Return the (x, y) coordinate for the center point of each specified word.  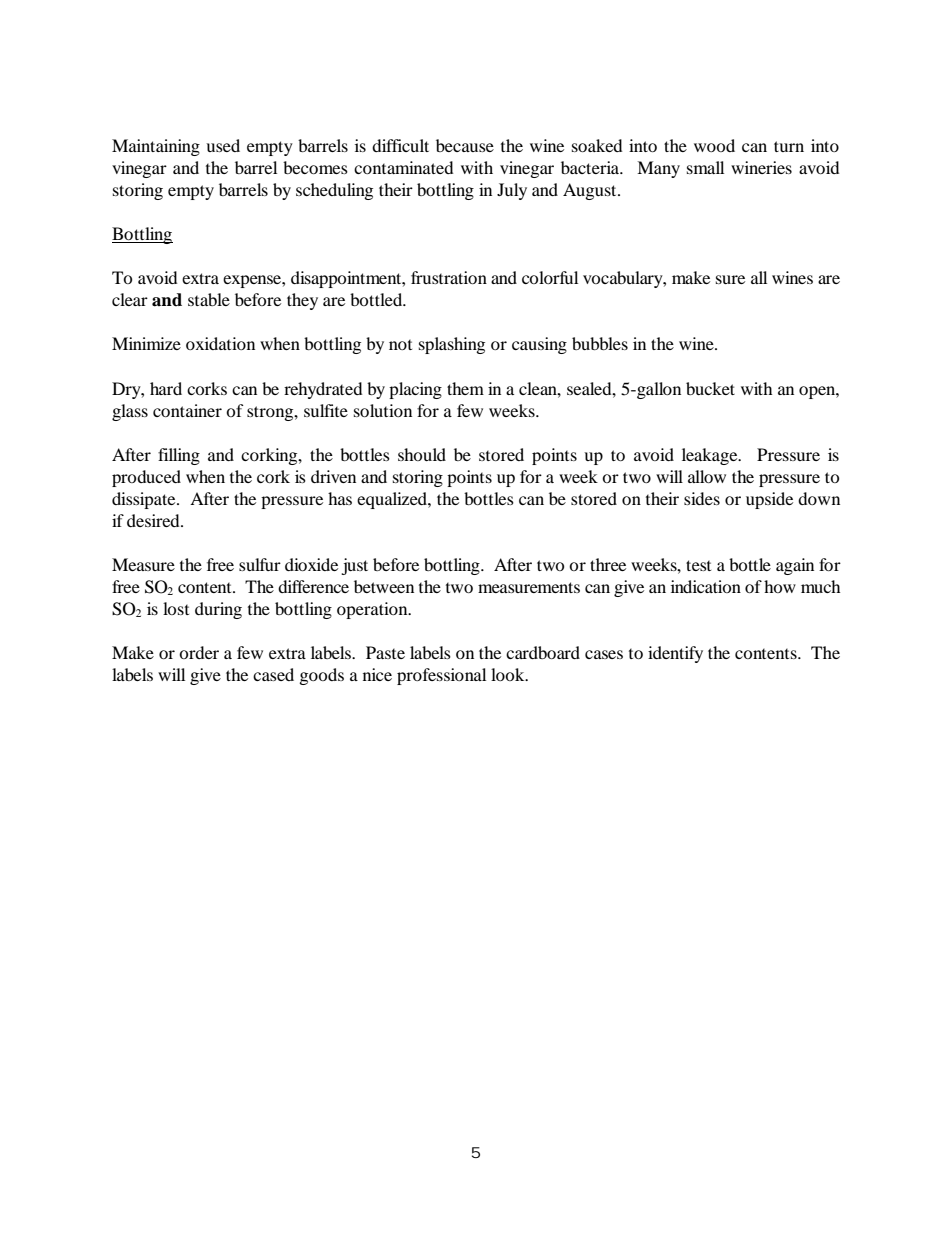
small (705, 167)
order (199, 652)
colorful (550, 277)
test (698, 565)
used (223, 145)
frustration (449, 277)
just (354, 566)
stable (209, 299)
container (187, 410)
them (465, 388)
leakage (711, 456)
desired (154, 520)
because (465, 145)
